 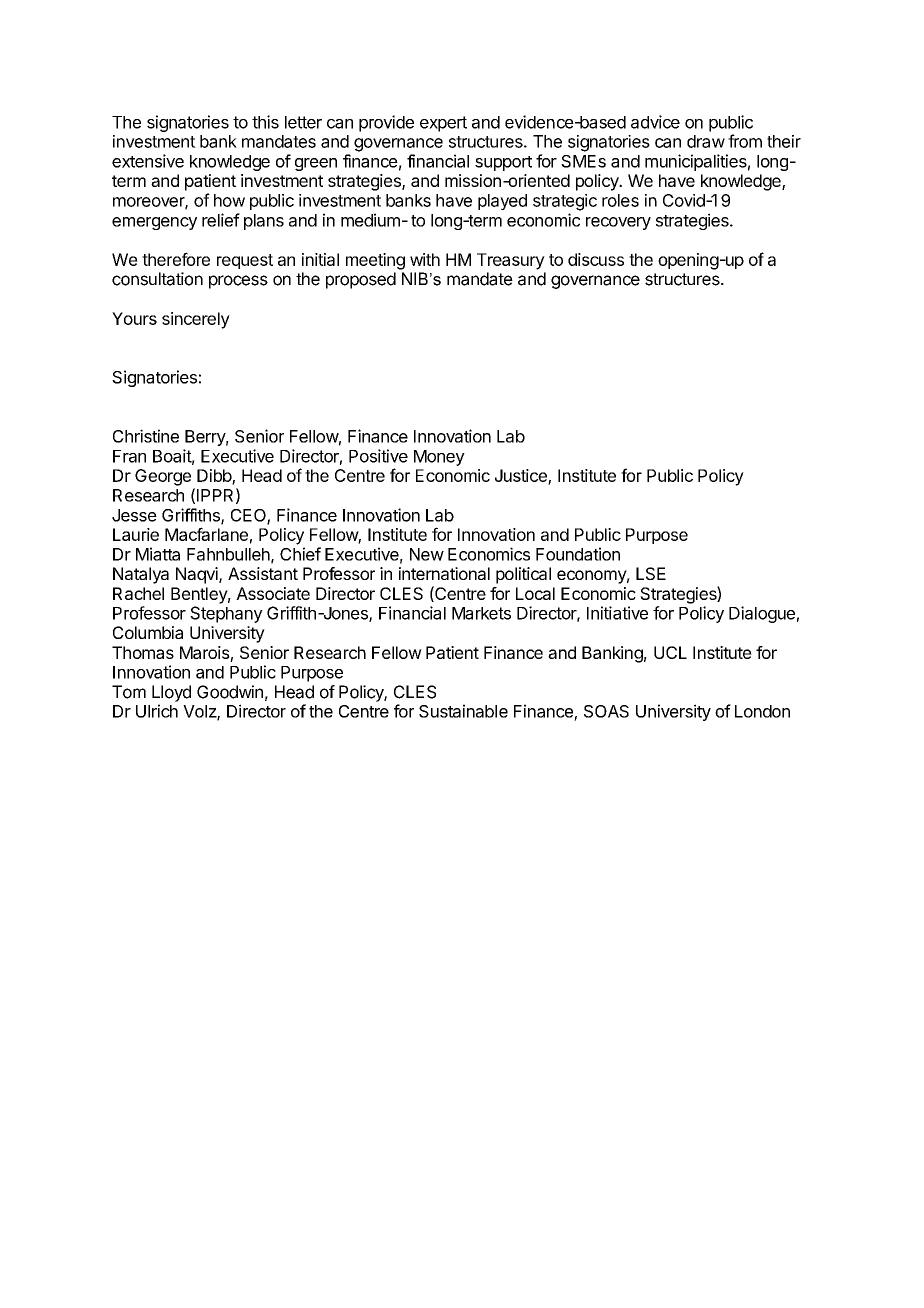 I want to click on Justice, so click(x=522, y=476).
